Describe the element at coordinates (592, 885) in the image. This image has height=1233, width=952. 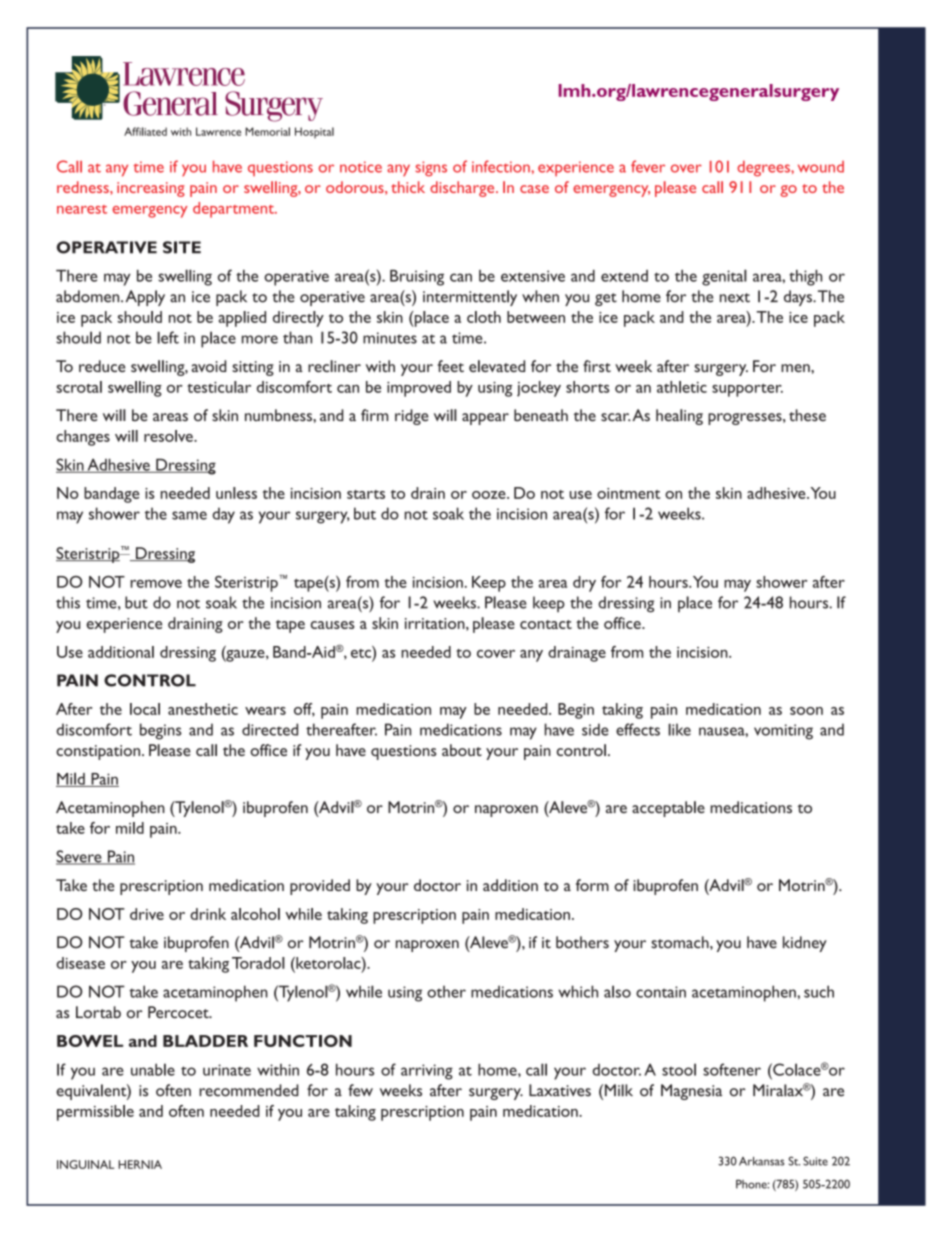
I see `form` at that location.
